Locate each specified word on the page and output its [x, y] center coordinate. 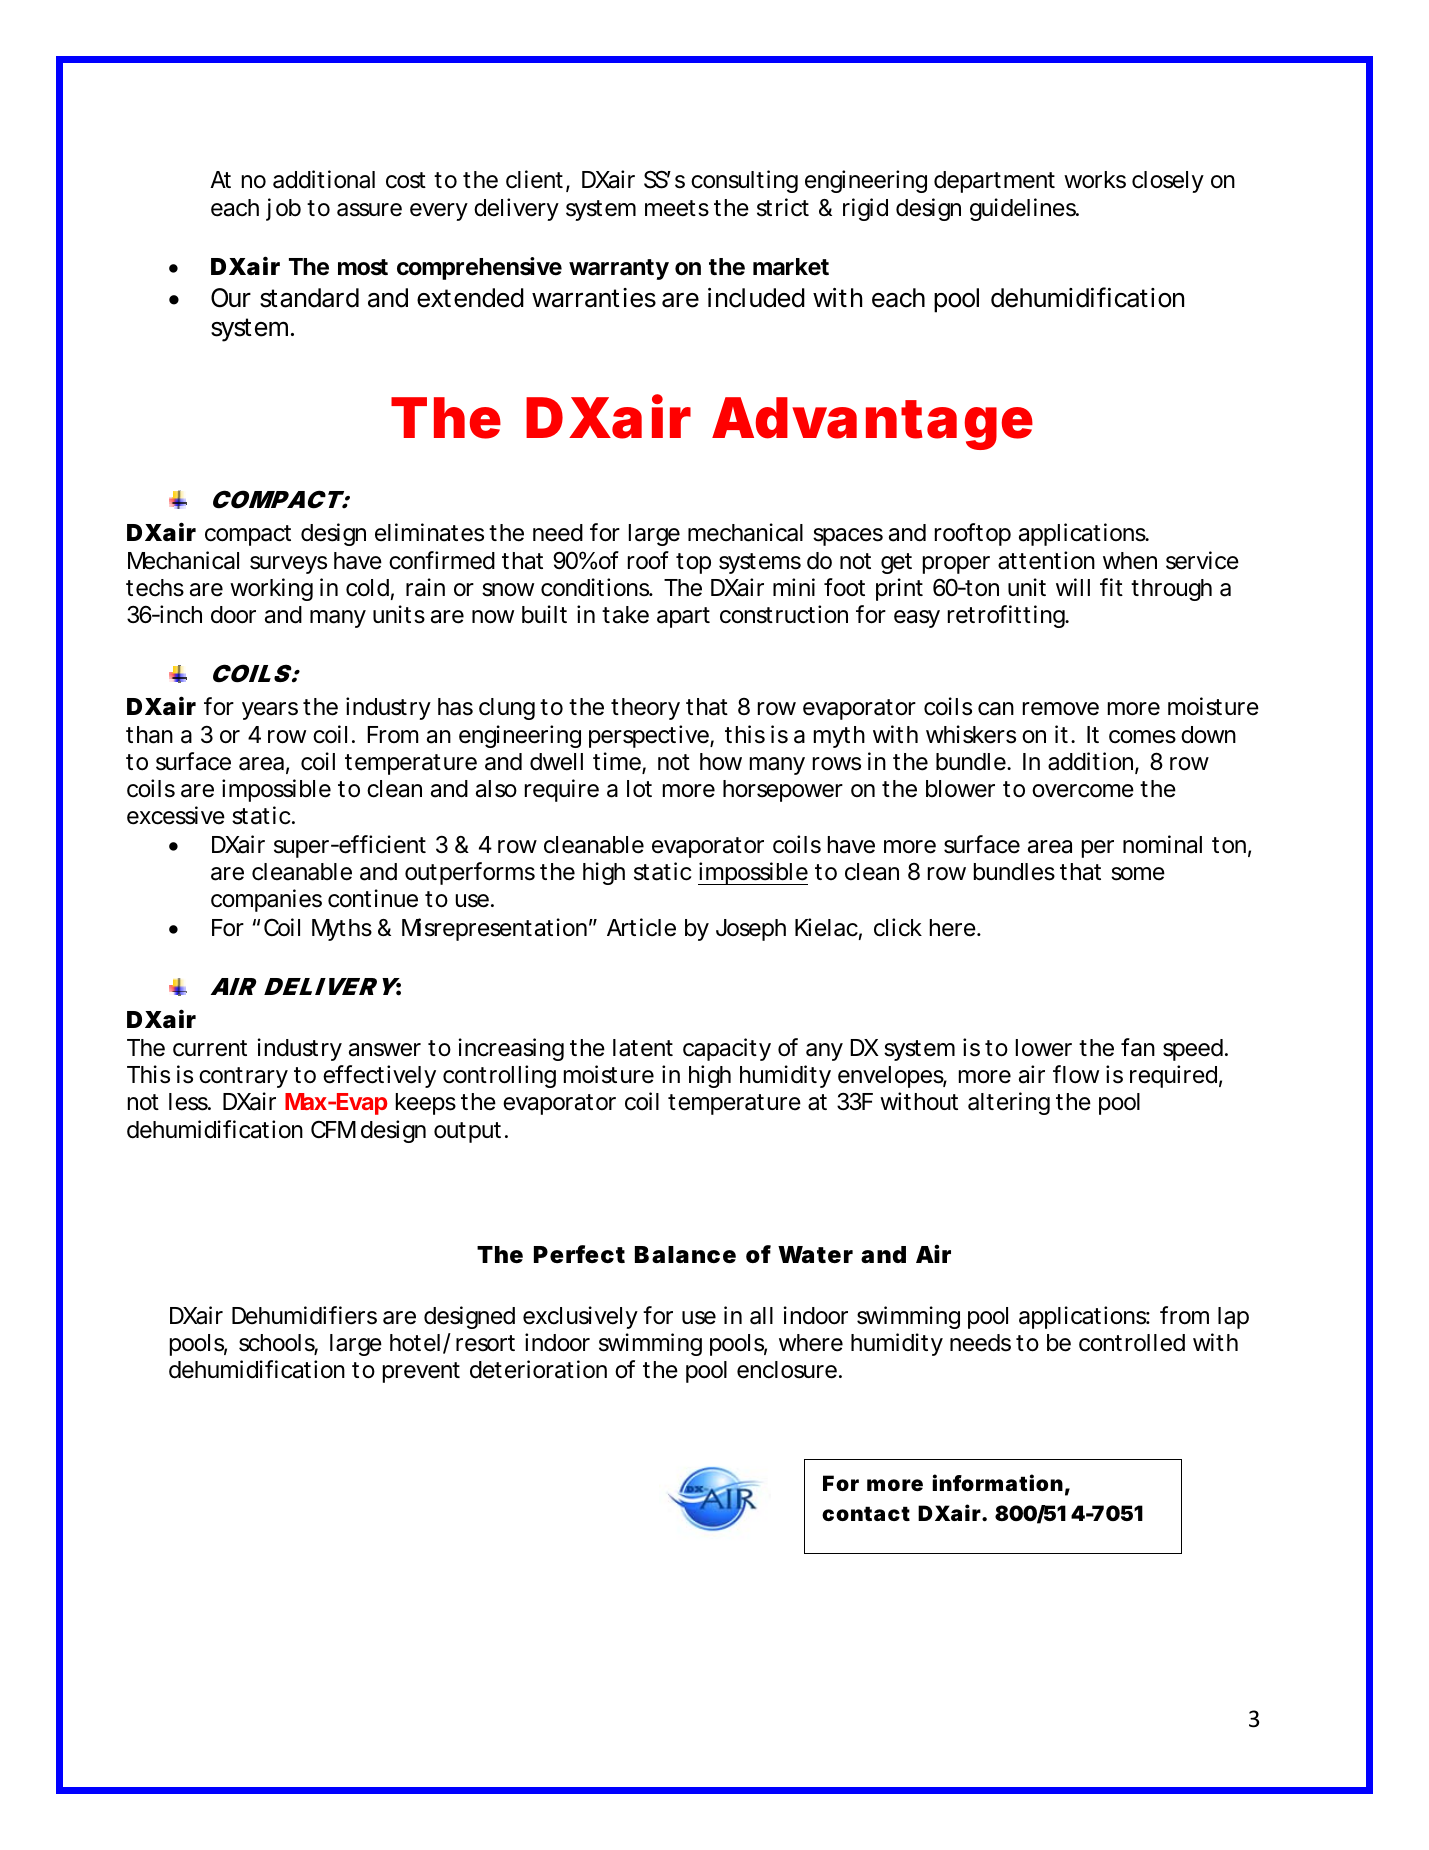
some [1138, 874]
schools [278, 1344]
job [283, 209]
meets [677, 208]
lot [639, 789]
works [1095, 180]
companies [266, 900]
